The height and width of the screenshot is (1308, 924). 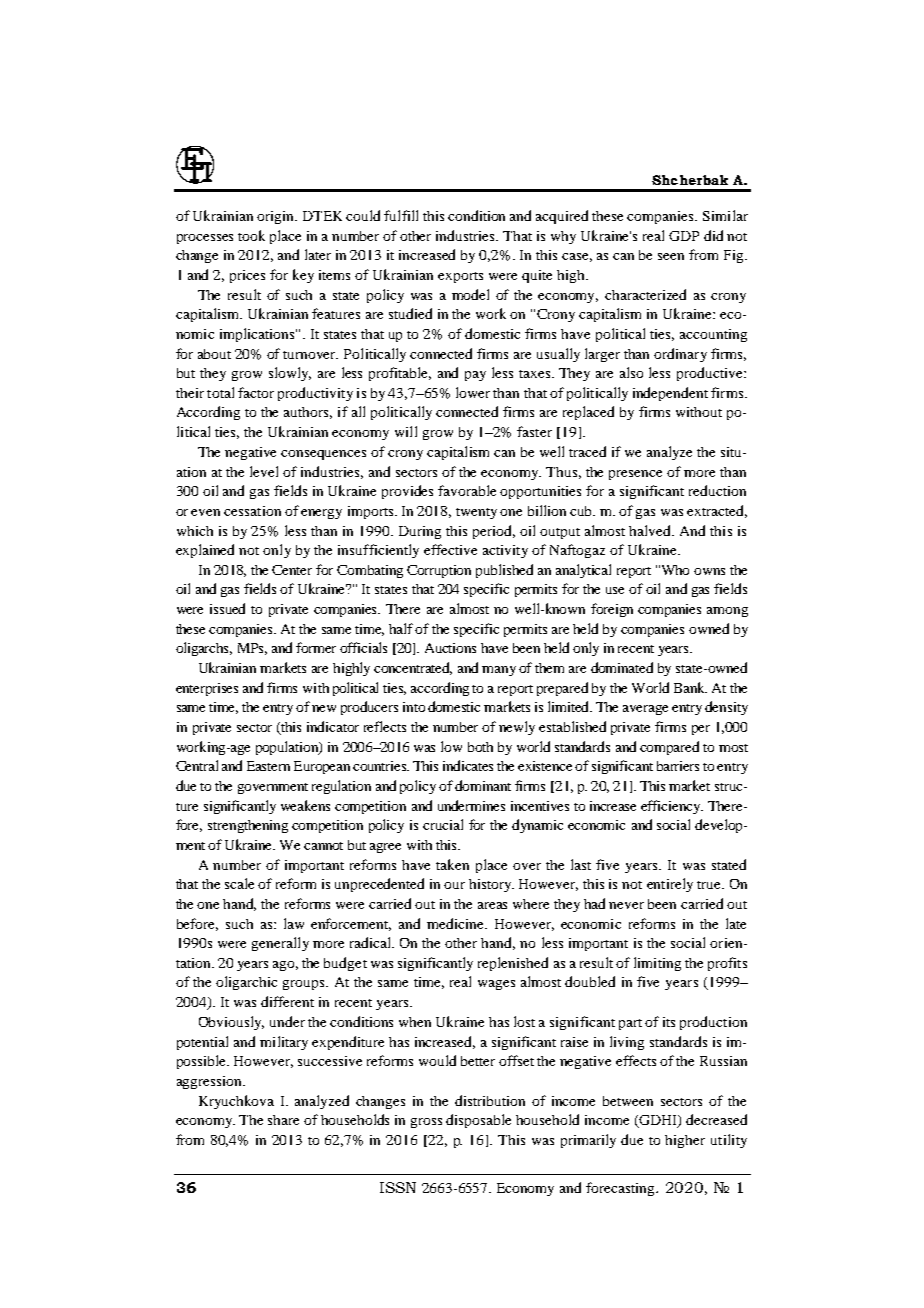 What do you see at coordinates (264, 471) in the screenshot?
I see `level` at bounding box center [264, 471].
